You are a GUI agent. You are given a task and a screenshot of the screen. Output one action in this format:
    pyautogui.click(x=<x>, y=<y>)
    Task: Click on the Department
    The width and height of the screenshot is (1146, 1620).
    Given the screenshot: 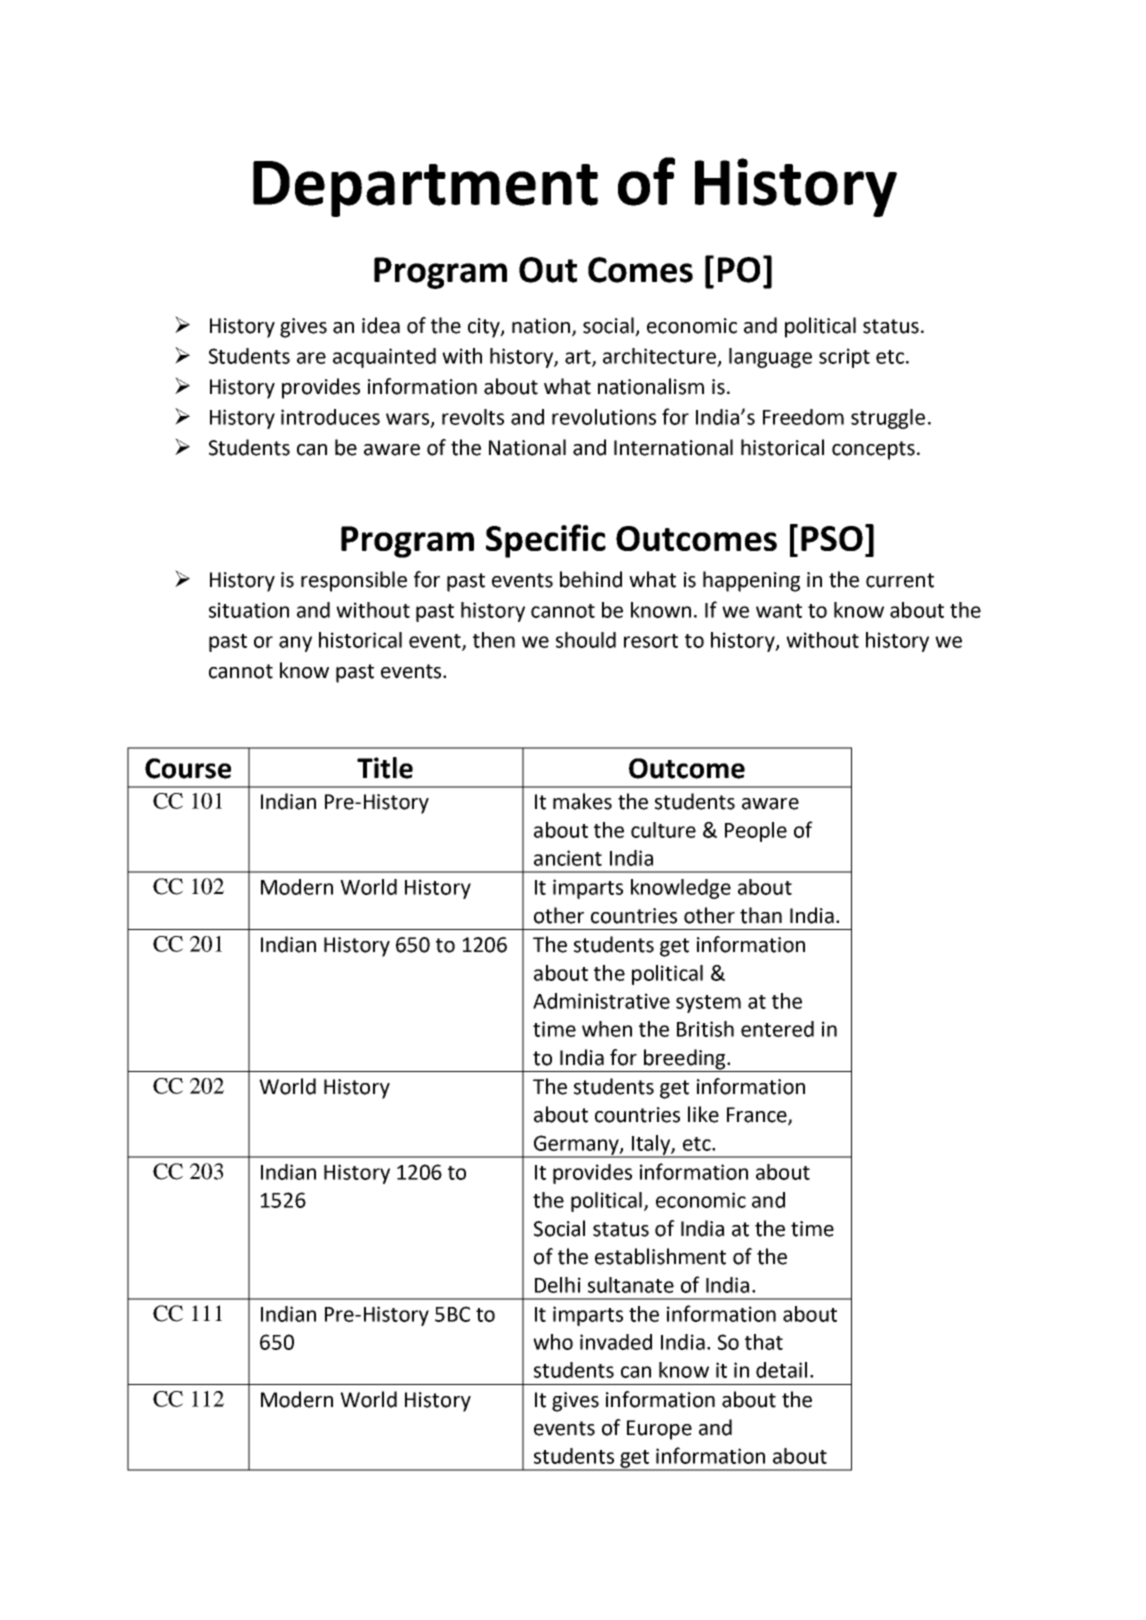 What is the action you would take?
    pyautogui.click(x=425, y=189)
